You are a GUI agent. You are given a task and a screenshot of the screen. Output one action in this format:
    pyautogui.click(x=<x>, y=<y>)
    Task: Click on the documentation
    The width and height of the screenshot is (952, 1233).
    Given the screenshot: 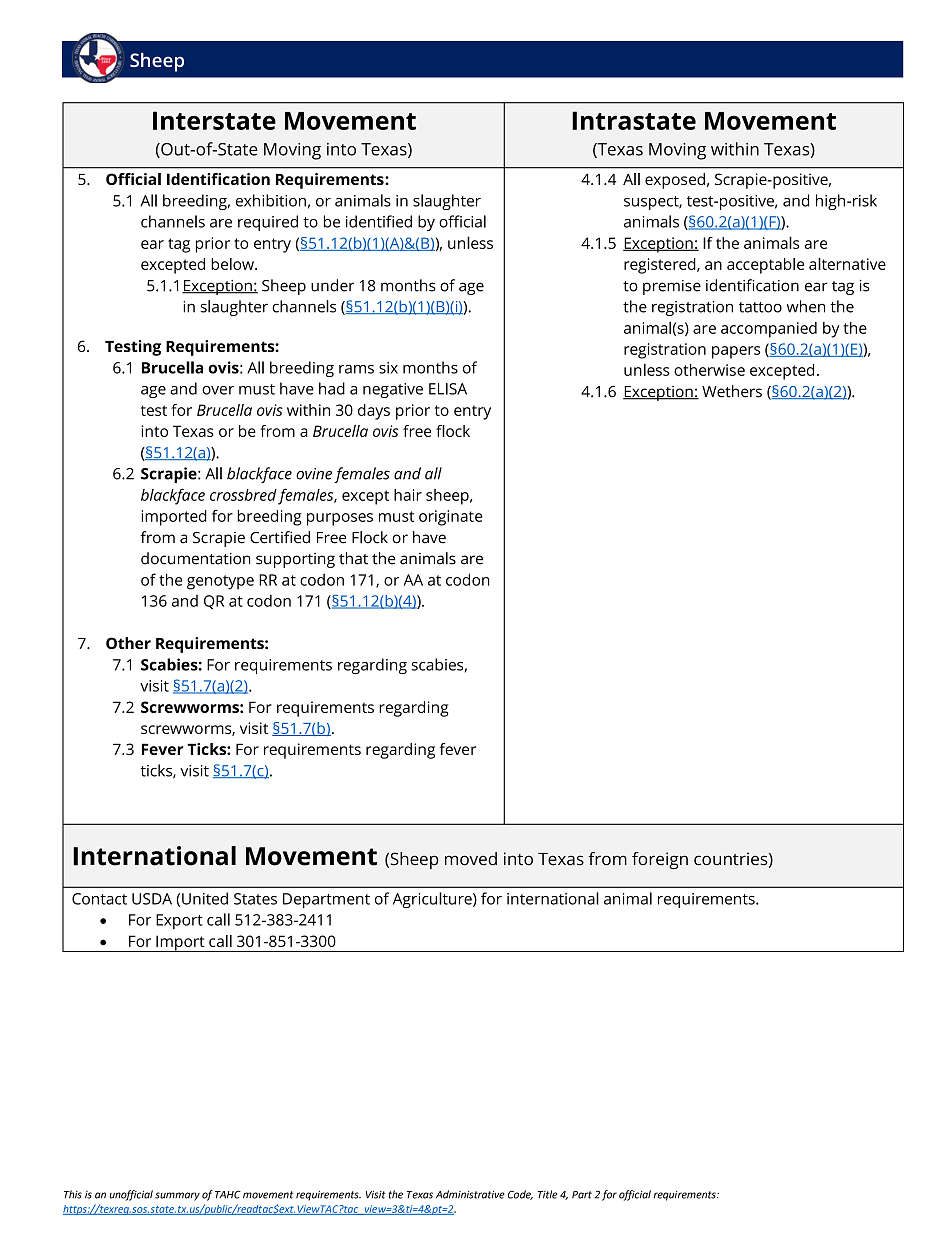 What is the action you would take?
    pyautogui.click(x=196, y=558)
